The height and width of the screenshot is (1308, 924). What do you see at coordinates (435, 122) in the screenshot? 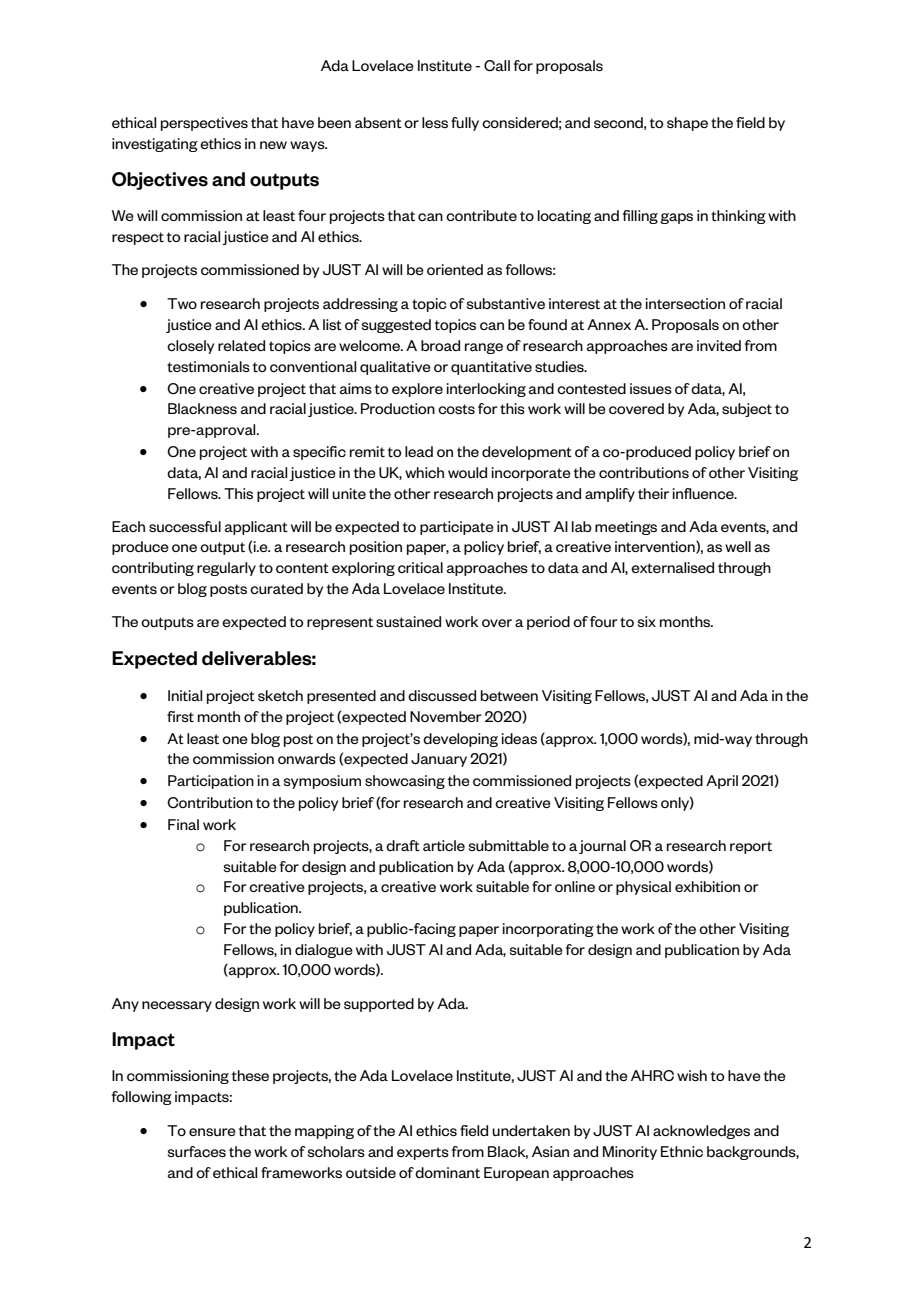
I see `less` at bounding box center [435, 122].
